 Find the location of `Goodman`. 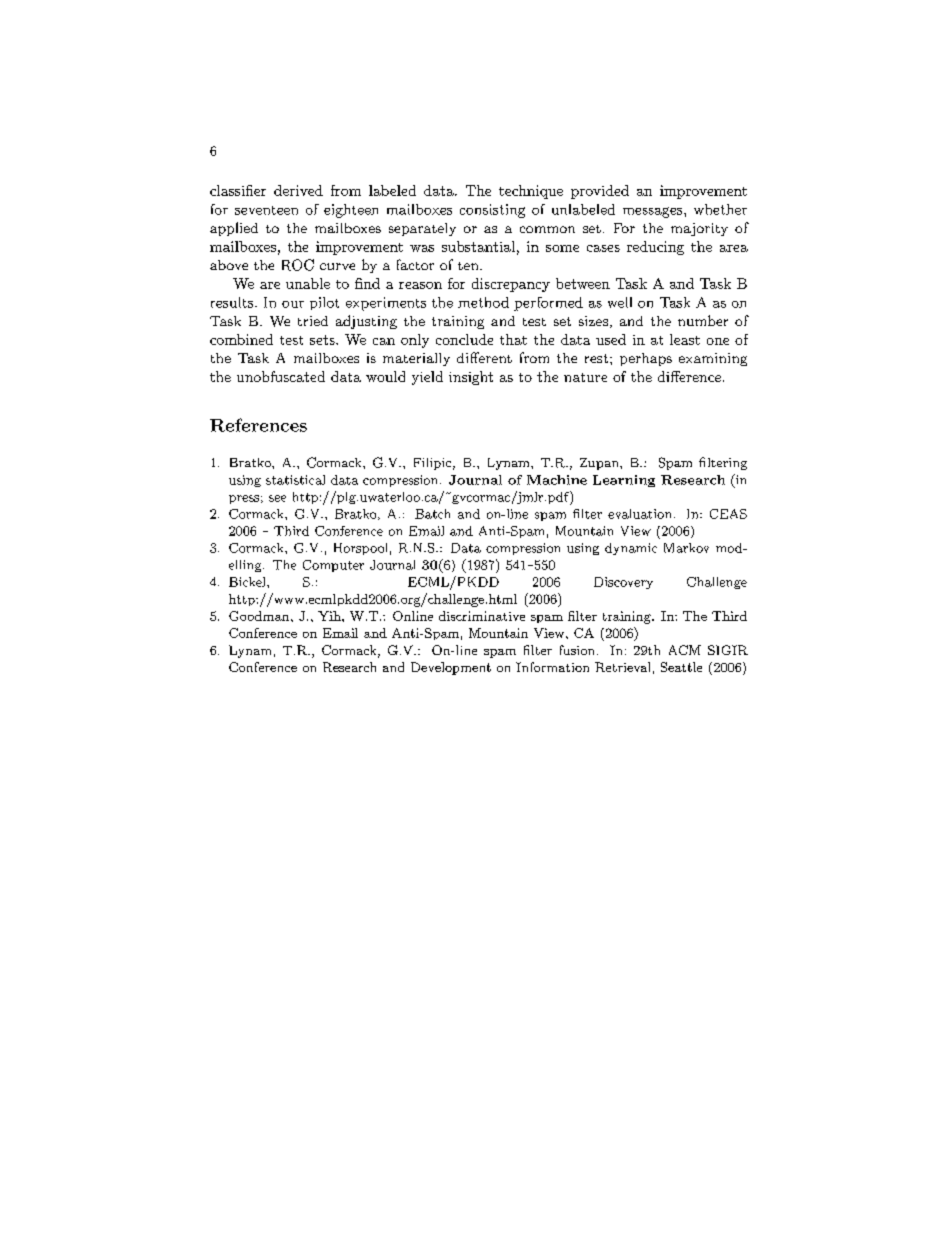

Goodman is located at coordinates (260, 616).
